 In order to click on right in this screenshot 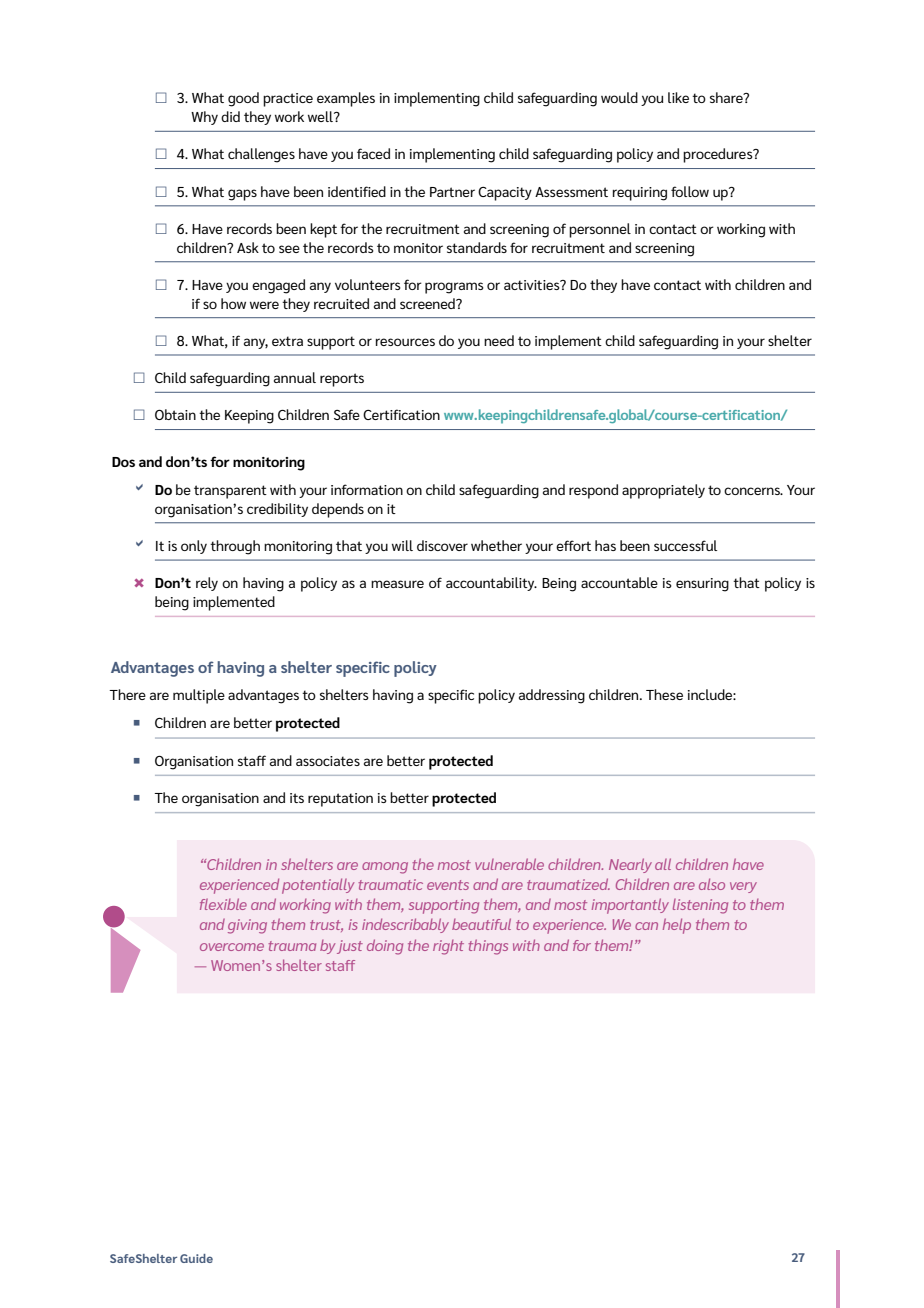, I will do `click(448, 947)`.
